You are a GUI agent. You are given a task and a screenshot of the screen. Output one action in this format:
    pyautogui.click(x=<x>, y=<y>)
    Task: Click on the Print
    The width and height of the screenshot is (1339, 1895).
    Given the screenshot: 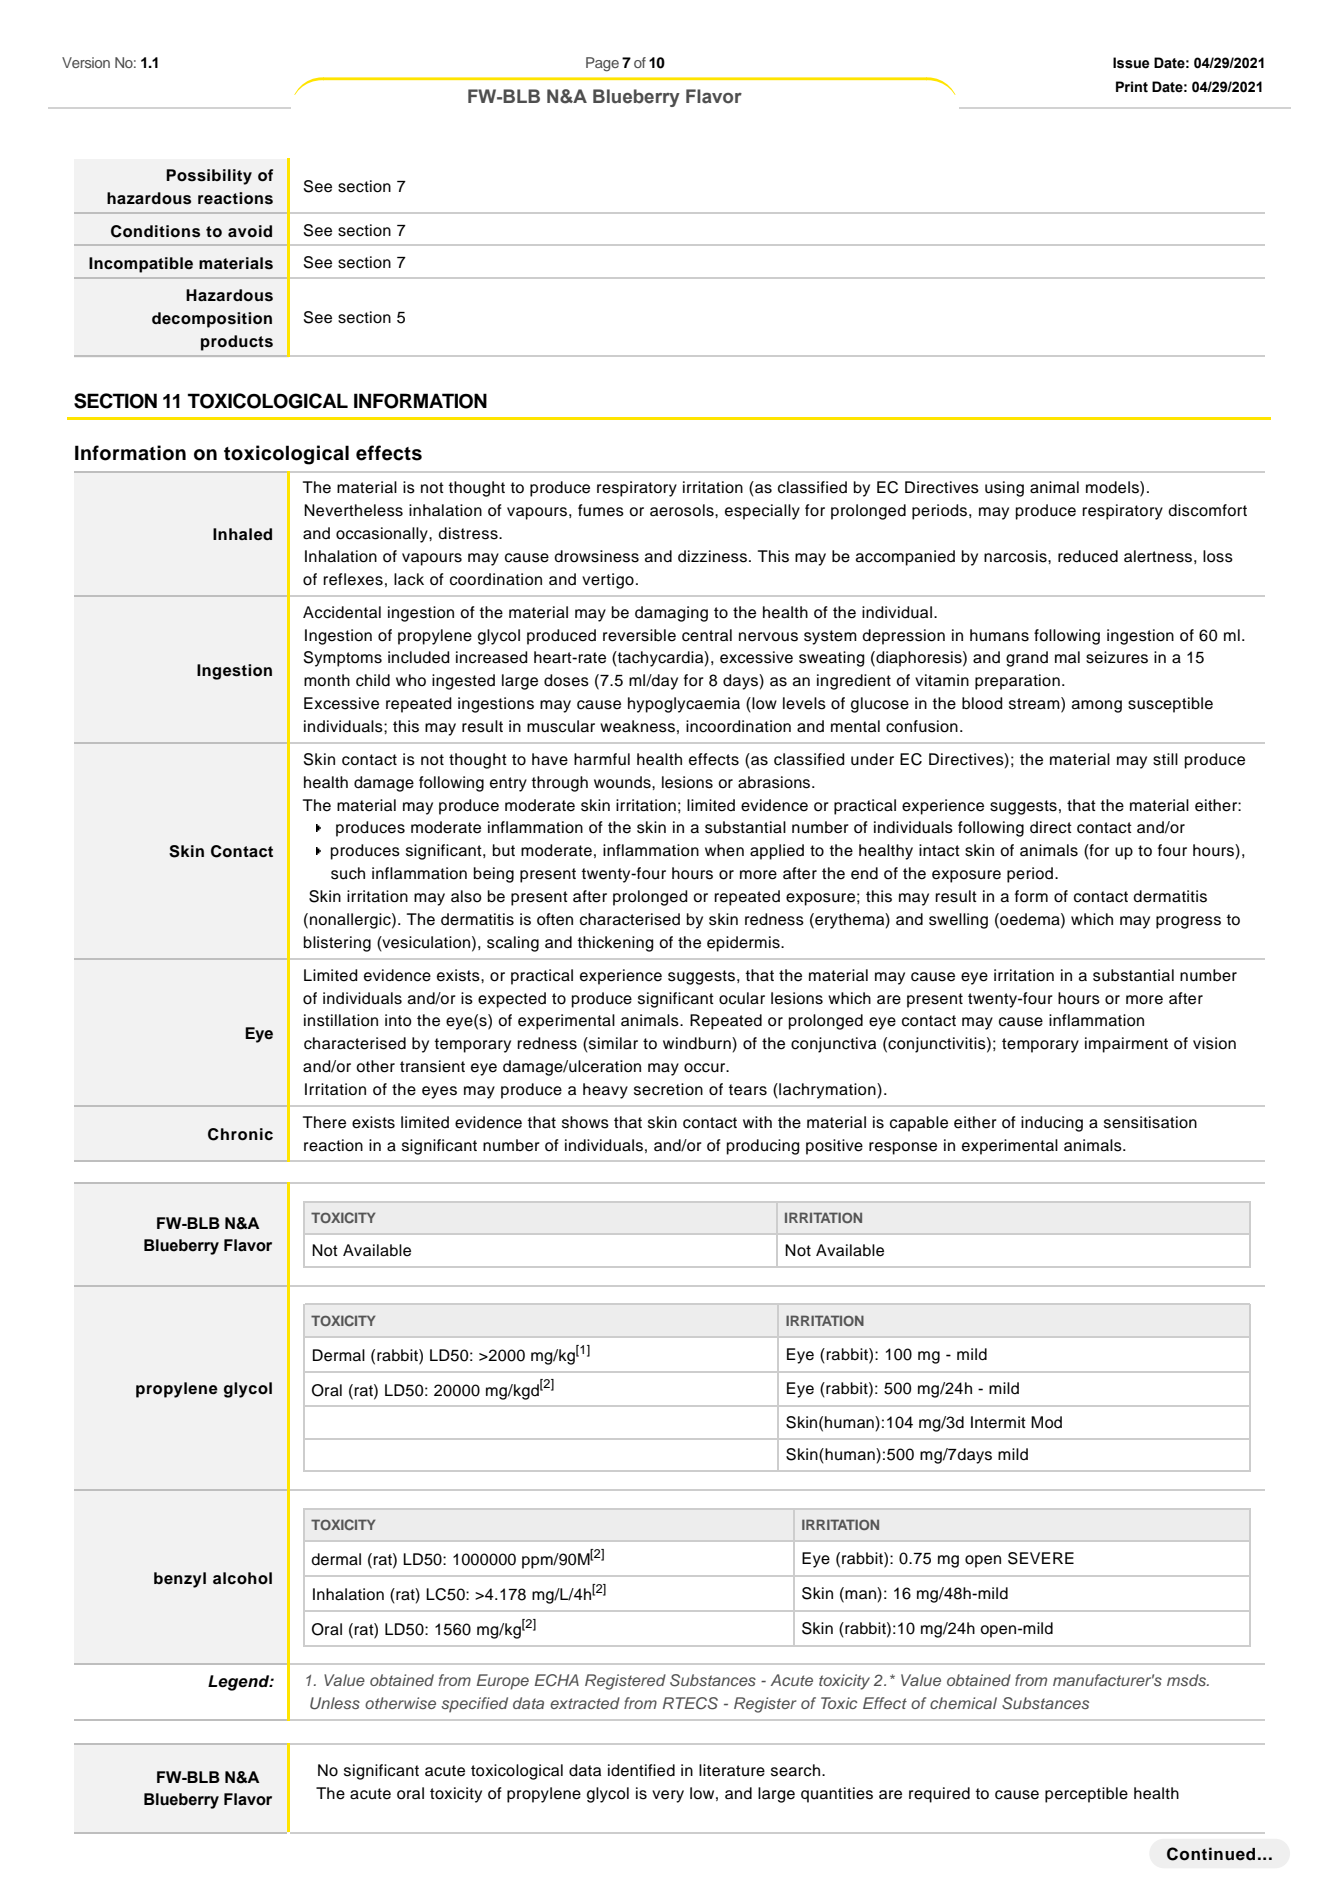 What is the action you would take?
    pyautogui.click(x=1132, y=87)
